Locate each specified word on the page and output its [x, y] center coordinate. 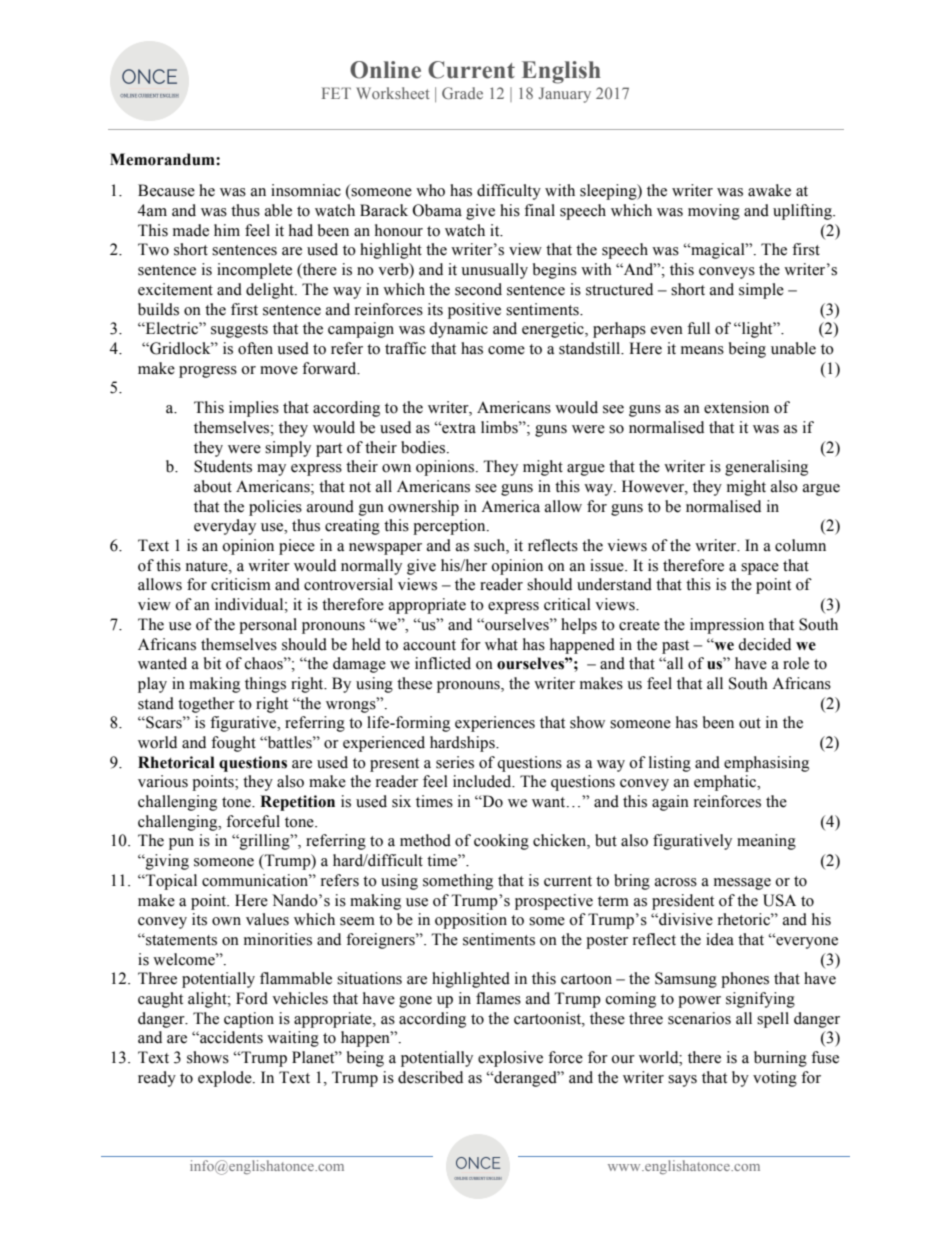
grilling [265, 842]
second [478, 289]
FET [336, 93]
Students [223, 466]
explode [226, 1079]
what [501, 644]
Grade [462, 93]
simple [761, 291]
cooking [501, 842]
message [742, 884]
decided [764, 644]
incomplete [254, 271]
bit [212, 663]
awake [769, 190]
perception [450, 527]
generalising [766, 468]
